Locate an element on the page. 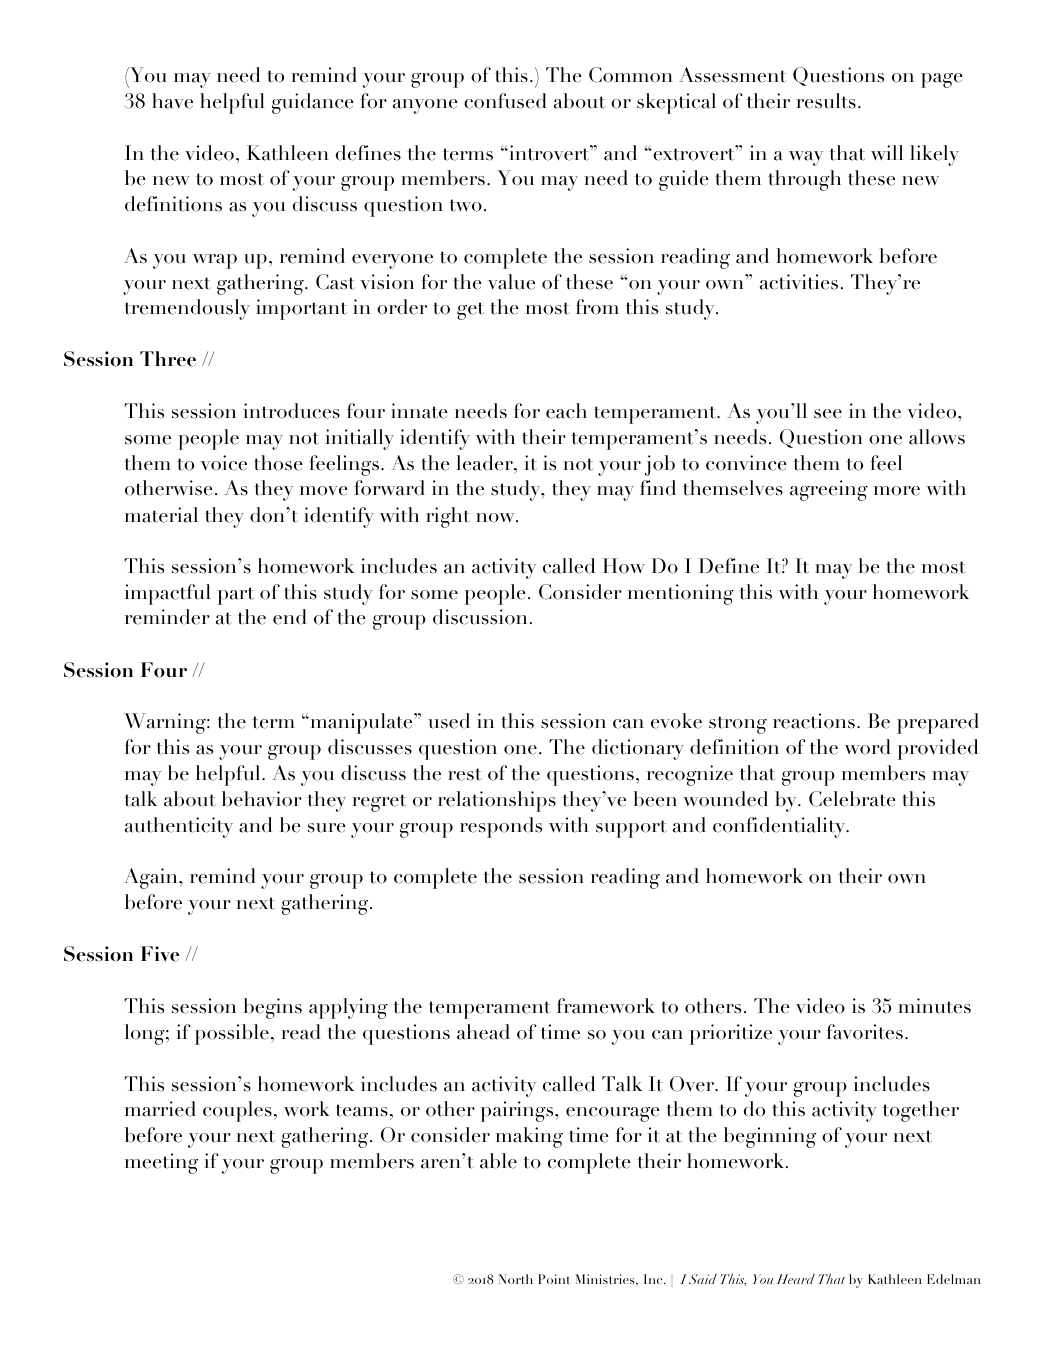  Point is located at coordinates (555, 1279).
